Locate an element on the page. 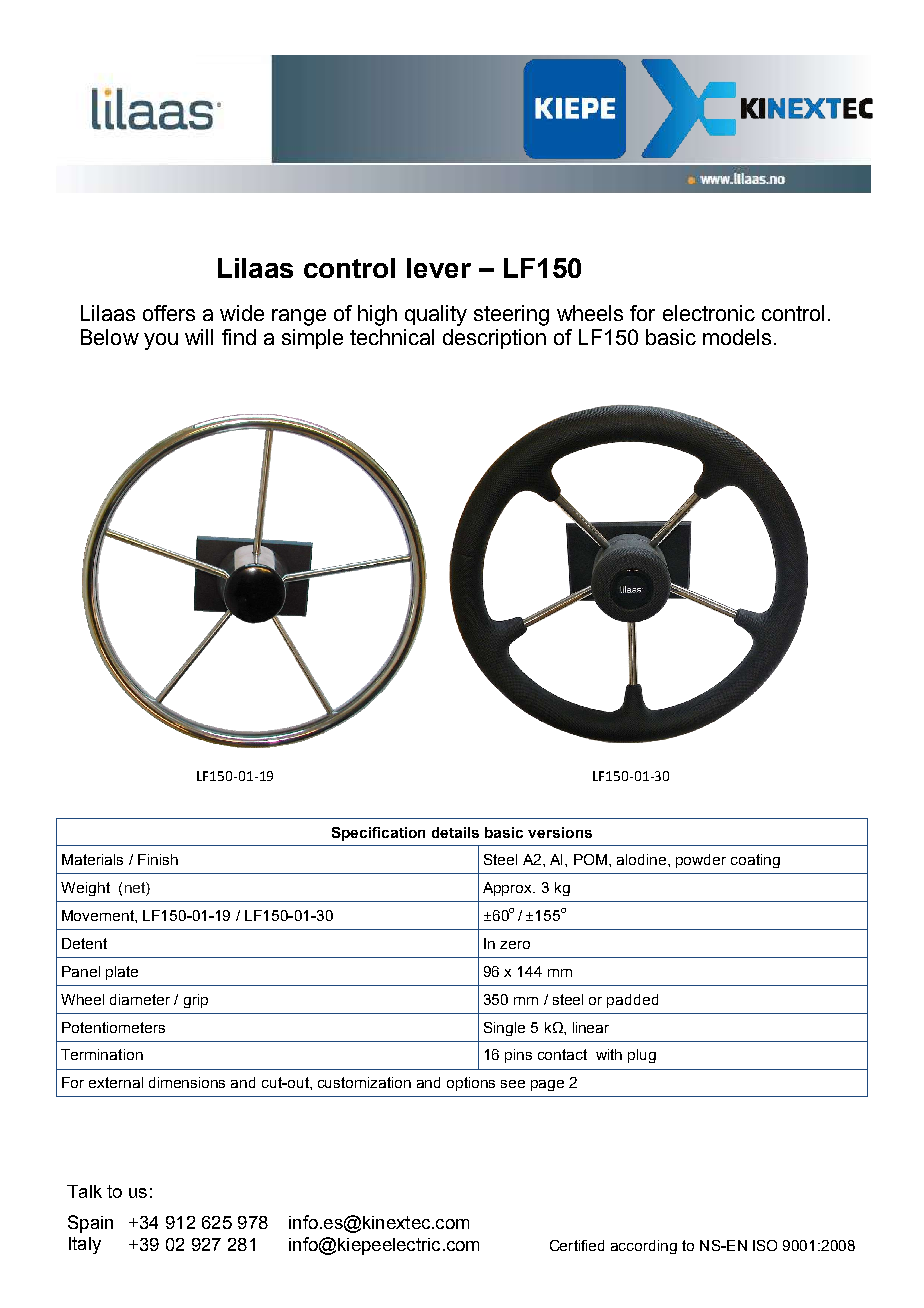 Image resolution: width=924 pixels, height=1308 pixels. Spain is located at coordinates (90, 1224).
